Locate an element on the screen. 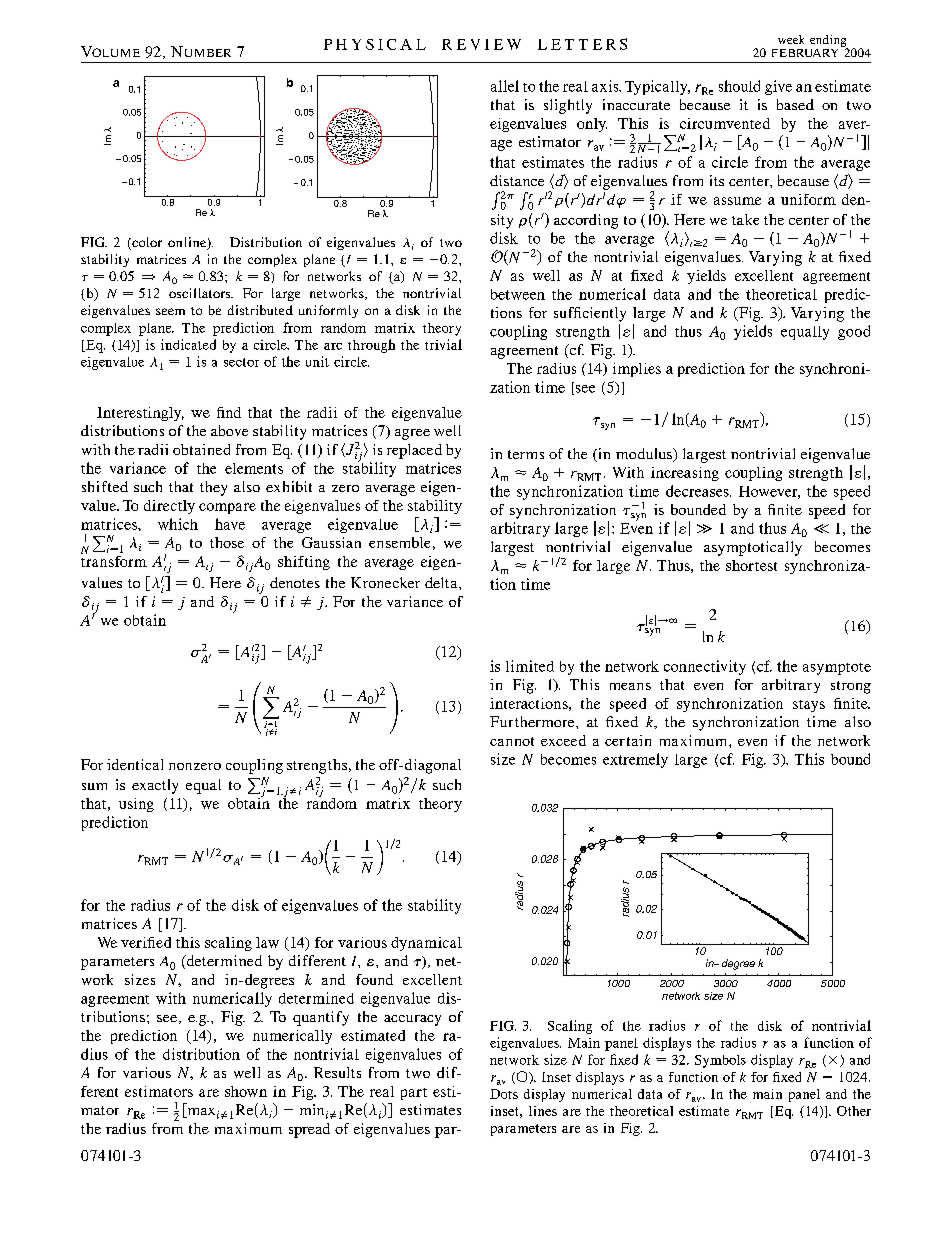  shown is located at coordinates (246, 1091).
